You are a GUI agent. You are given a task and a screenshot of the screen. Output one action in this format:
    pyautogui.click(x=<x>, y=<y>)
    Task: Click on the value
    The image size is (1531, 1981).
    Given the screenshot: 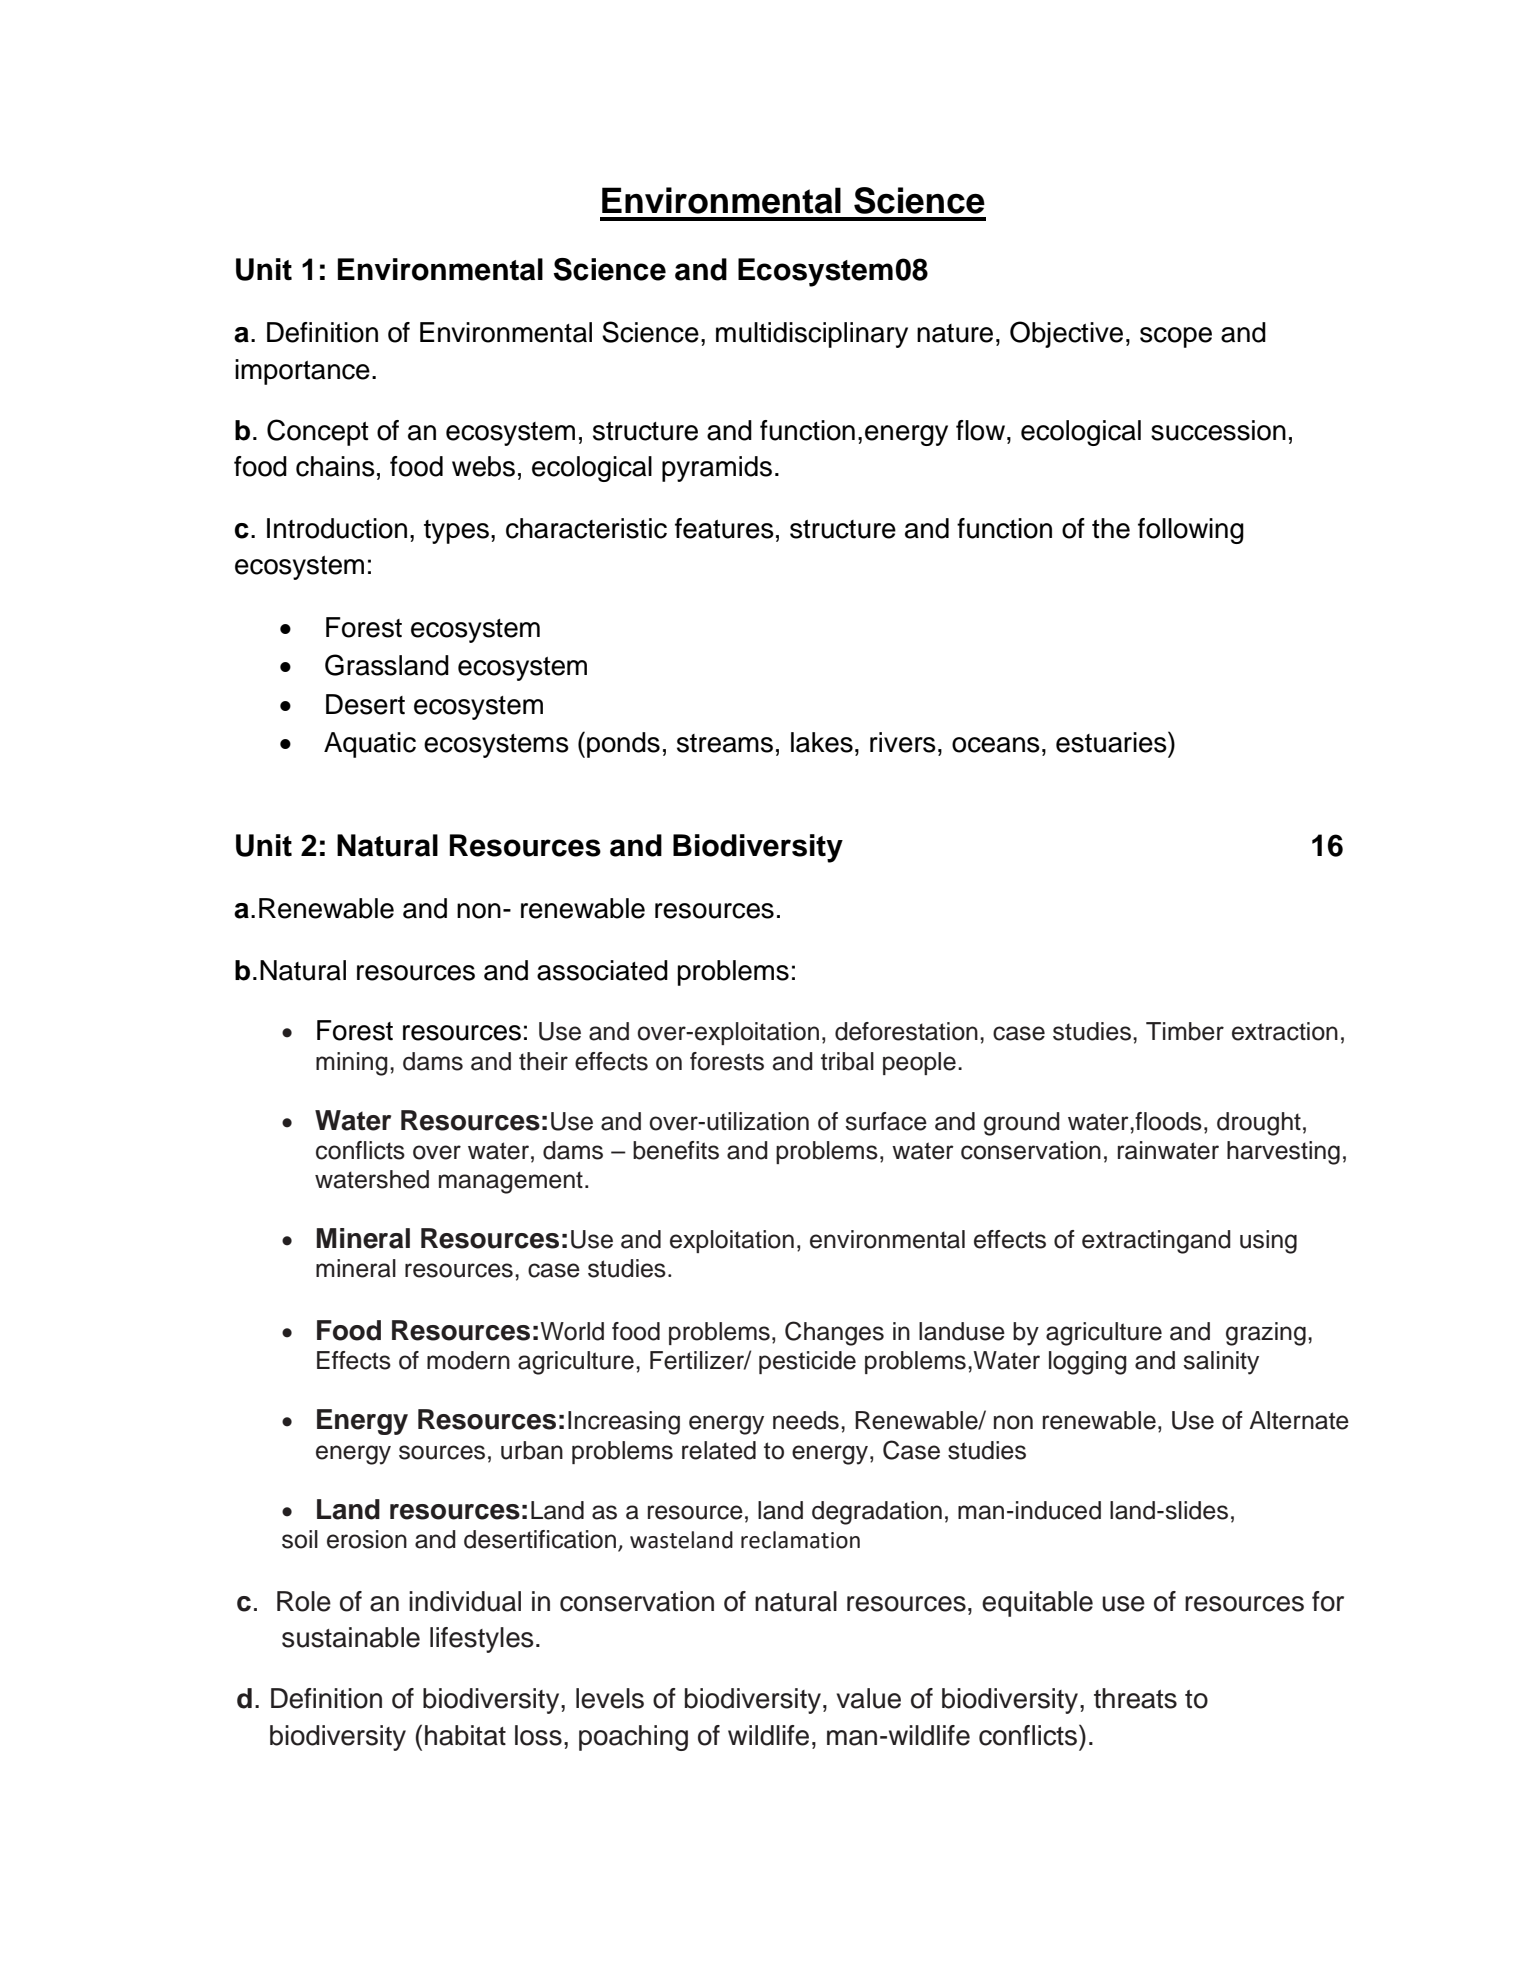 What is the action you would take?
    pyautogui.click(x=868, y=1698)
